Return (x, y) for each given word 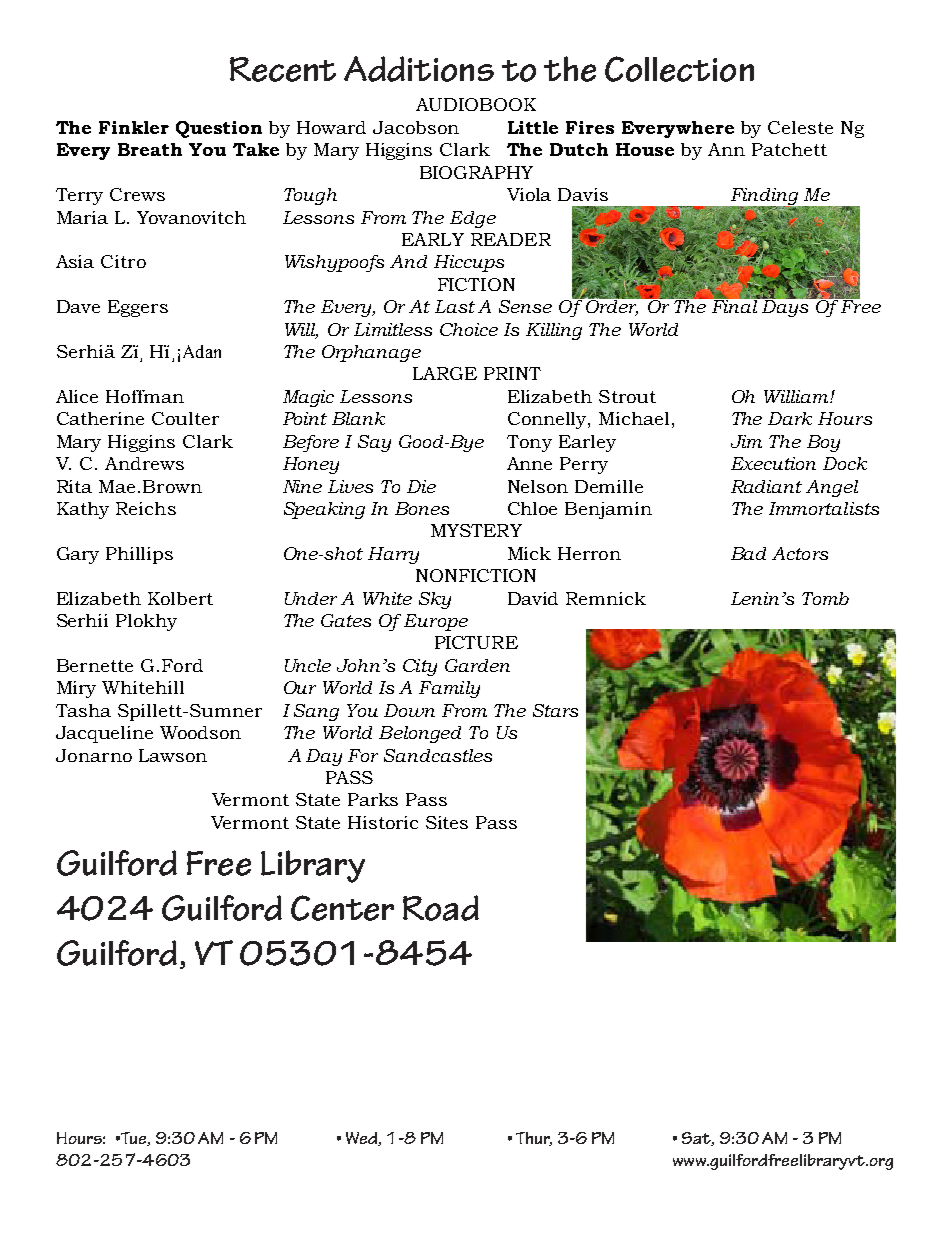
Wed (362, 1139)
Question (219, 129)
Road (441, 908)
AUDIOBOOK (476, 104)
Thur (534, 1139)
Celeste (800, 127)
